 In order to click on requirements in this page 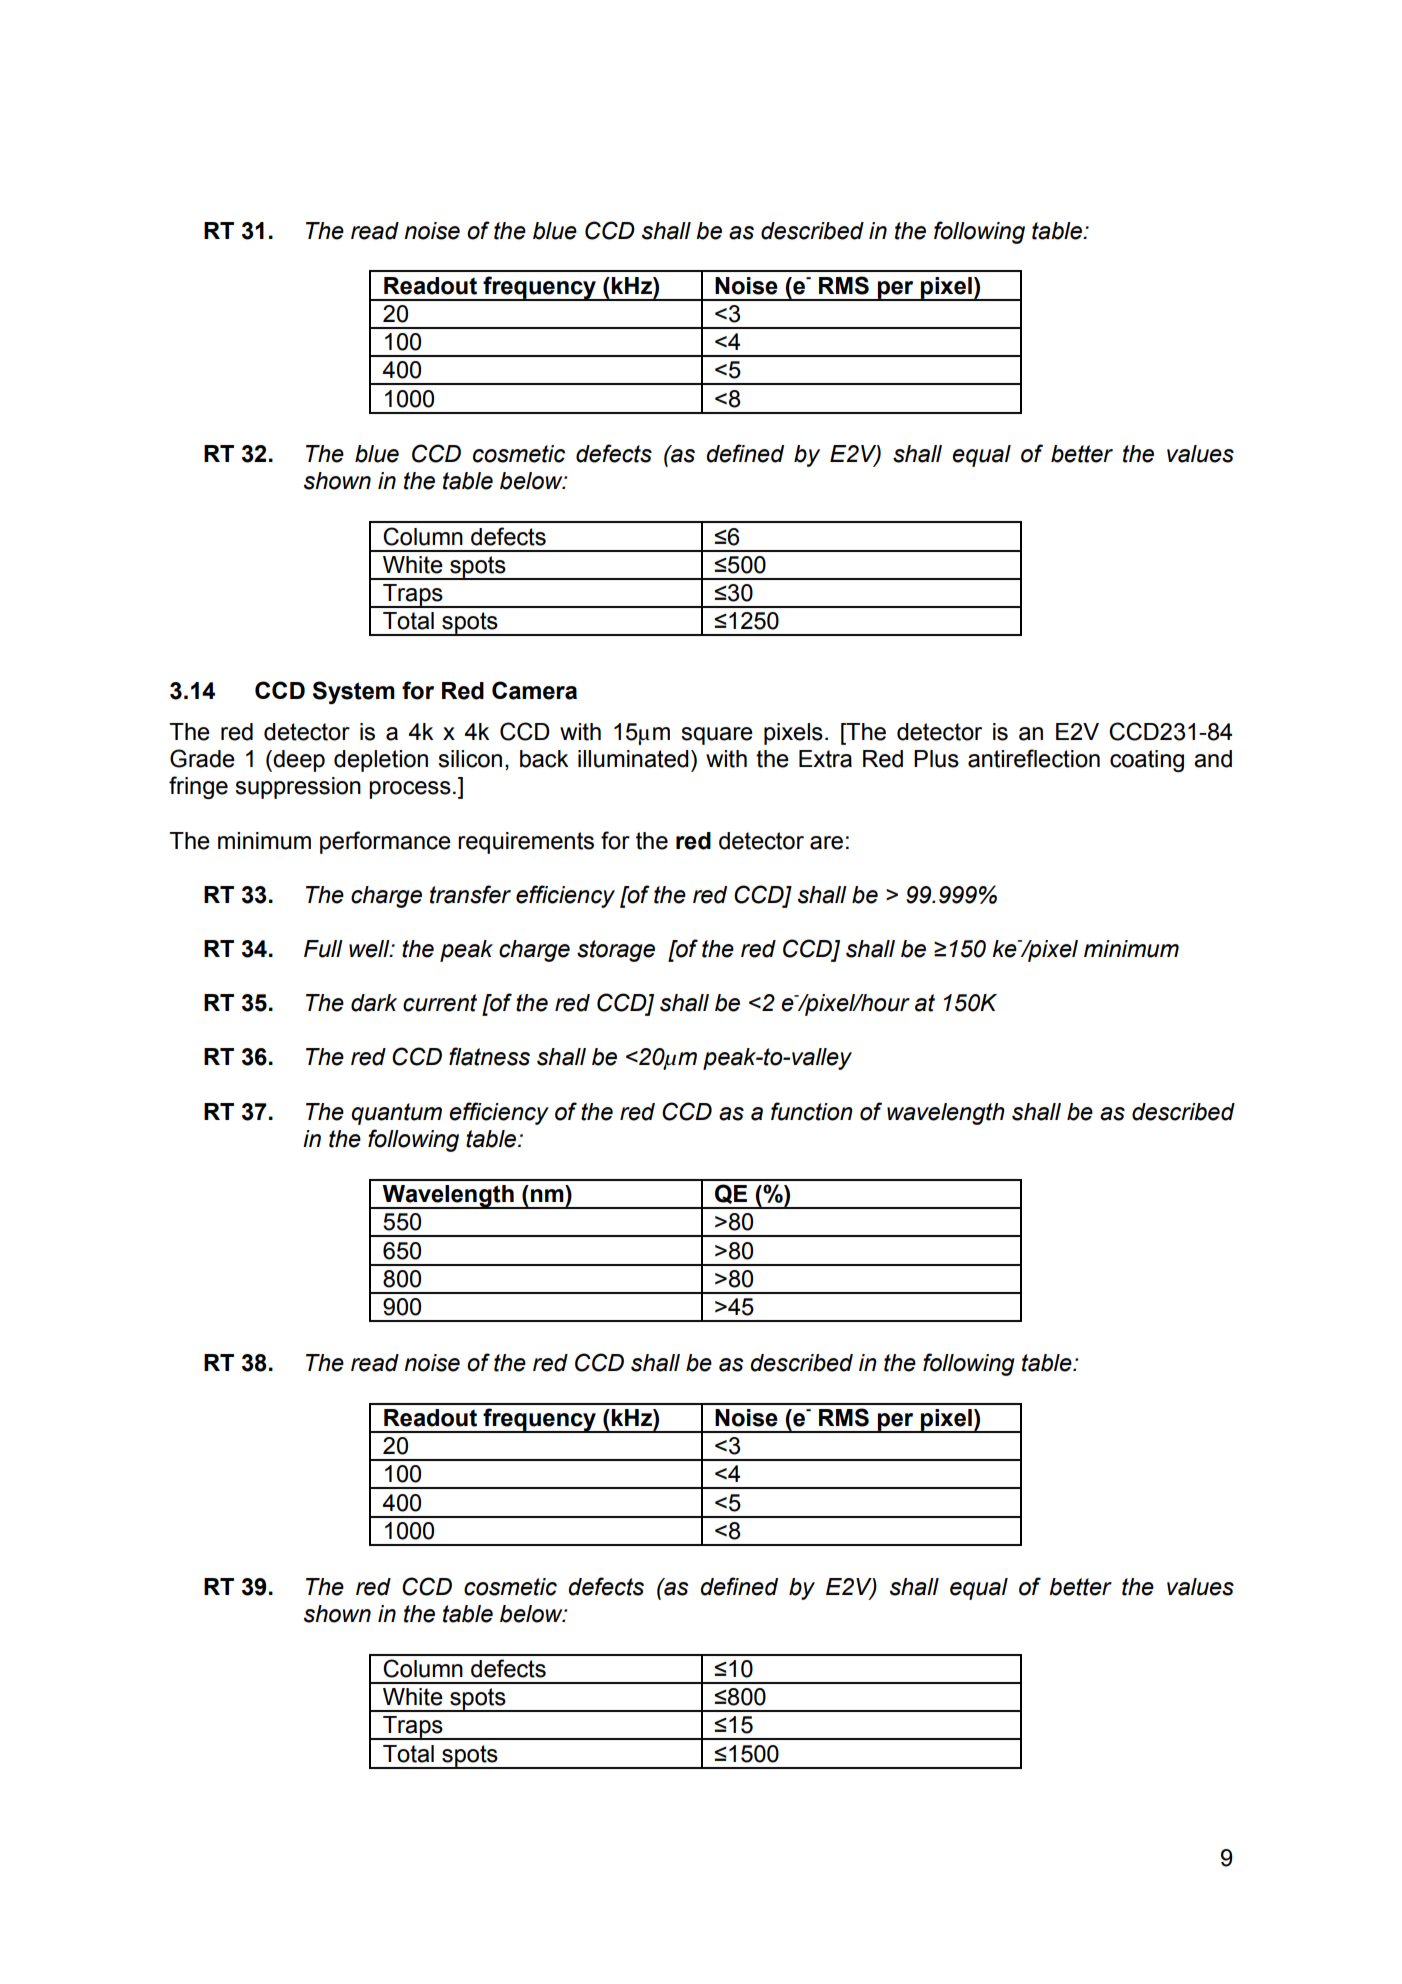, I will do `click(526, 843)`.
